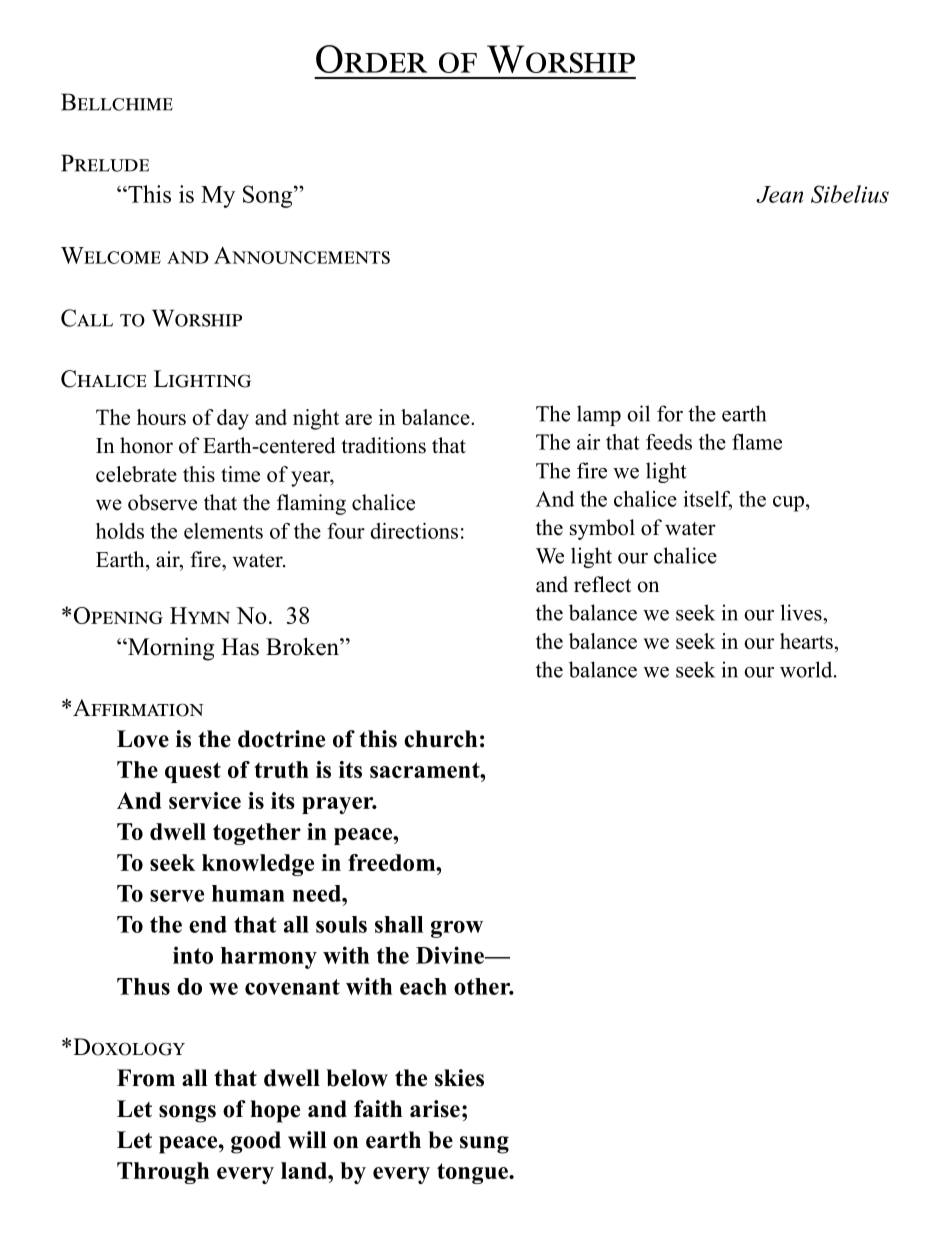 The height and width of the page is (1233, 952). I want to click on Prelude, so click(105, 163).
